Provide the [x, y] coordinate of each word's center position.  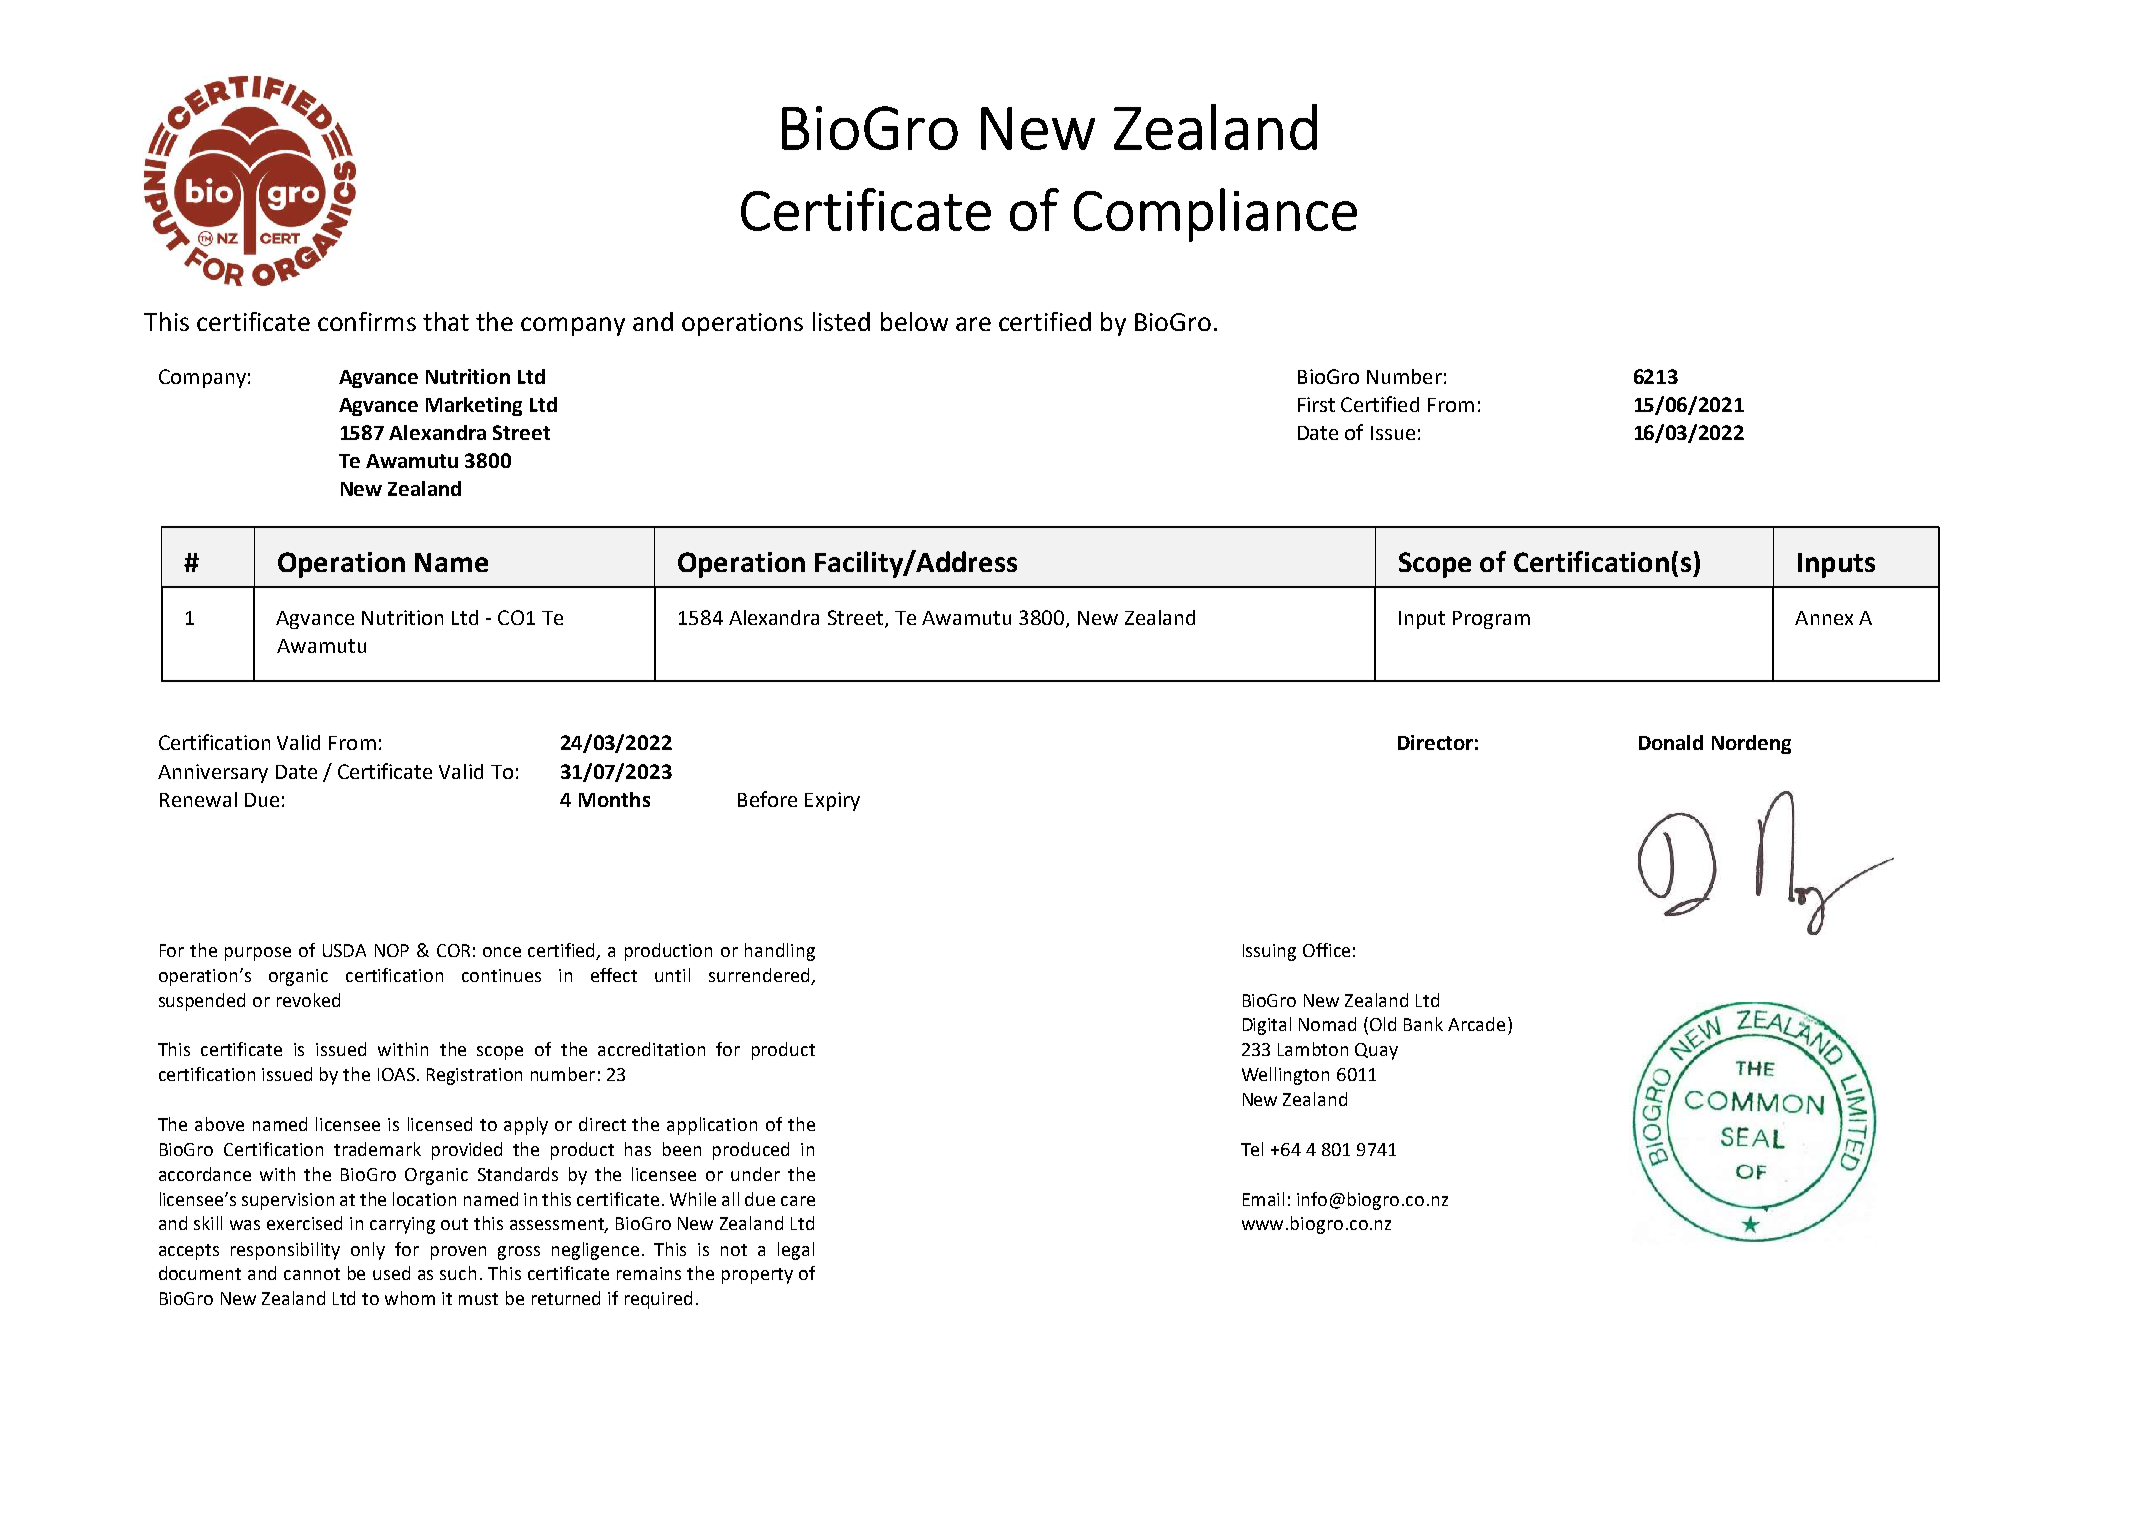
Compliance [1215, 215]
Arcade [1476, 1024]
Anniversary [213, 773]
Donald [1671, 742]
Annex [1824, 618]
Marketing [474, 406]
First [1316, 404]
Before [767, 799]
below [914, 321]
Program [1491, 620]
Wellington [1285, 1076]
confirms [367, 321]
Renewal [198, 799]
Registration [474, 1076]
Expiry [832, 801]
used [391, 1273]
